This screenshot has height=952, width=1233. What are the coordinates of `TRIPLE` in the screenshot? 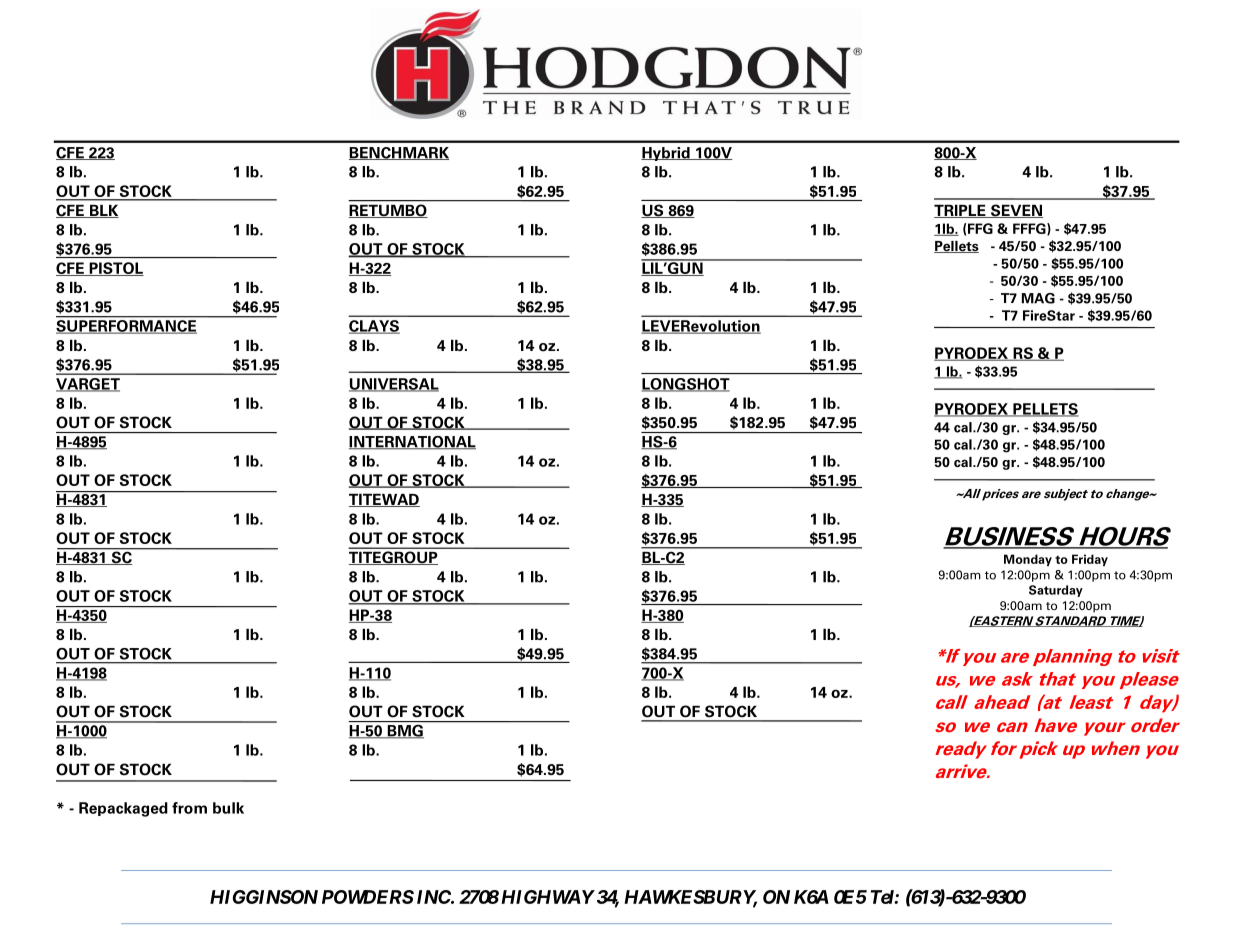 It's located at (961, 211).
